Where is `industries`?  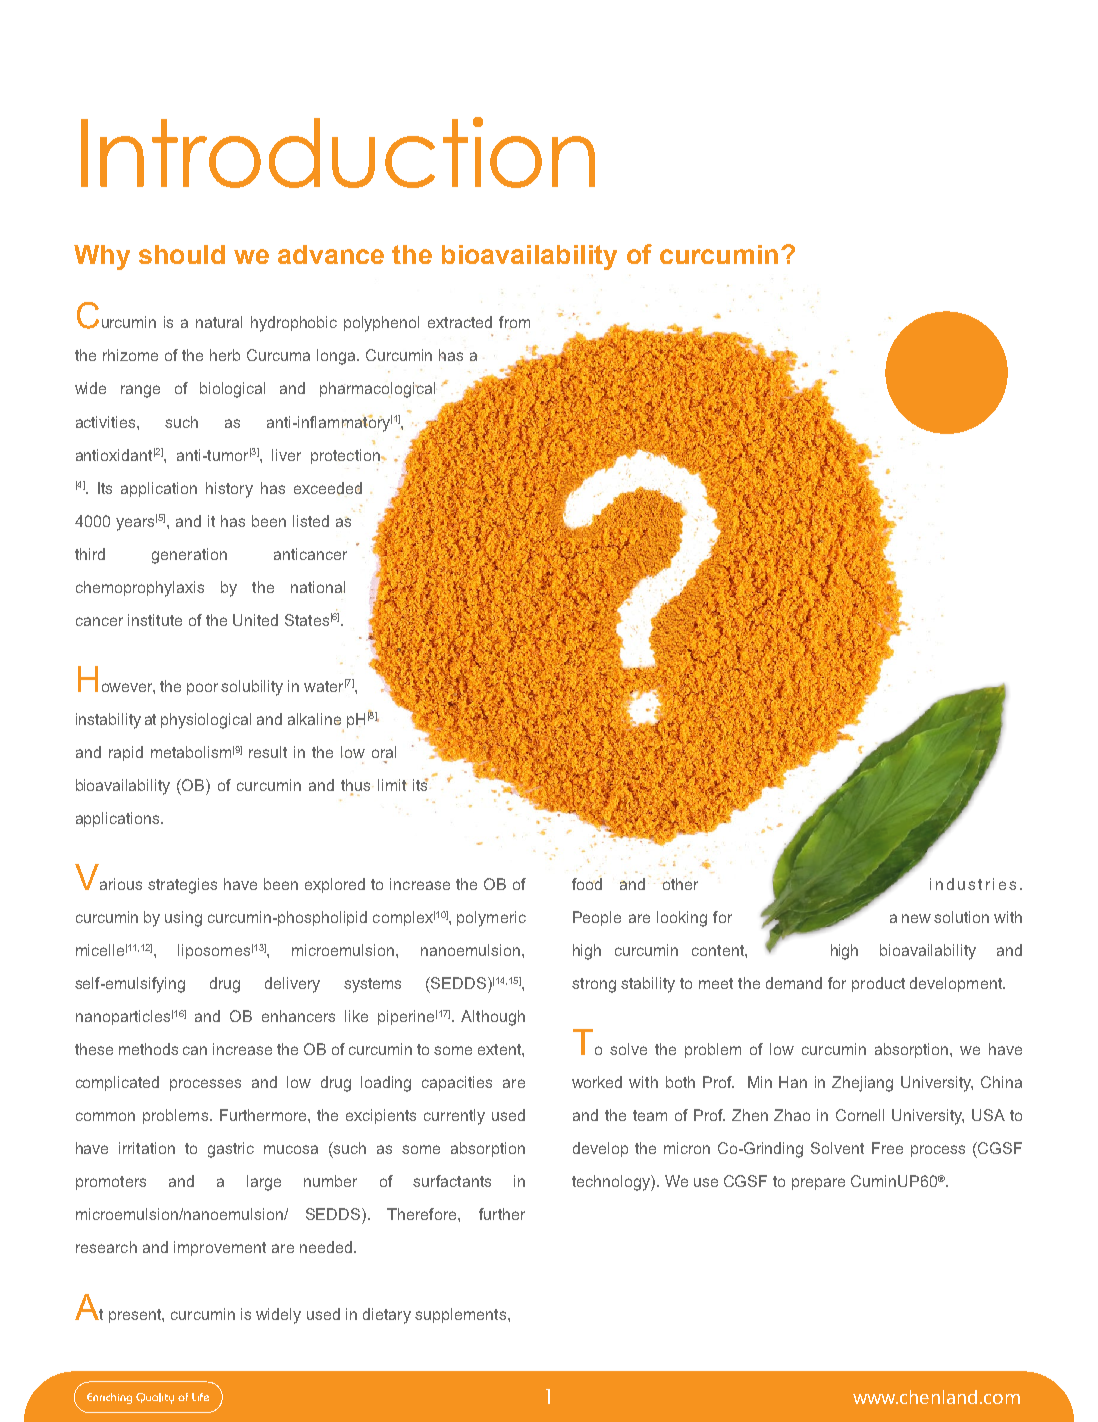
industries is located at coordinates (973, 884).
